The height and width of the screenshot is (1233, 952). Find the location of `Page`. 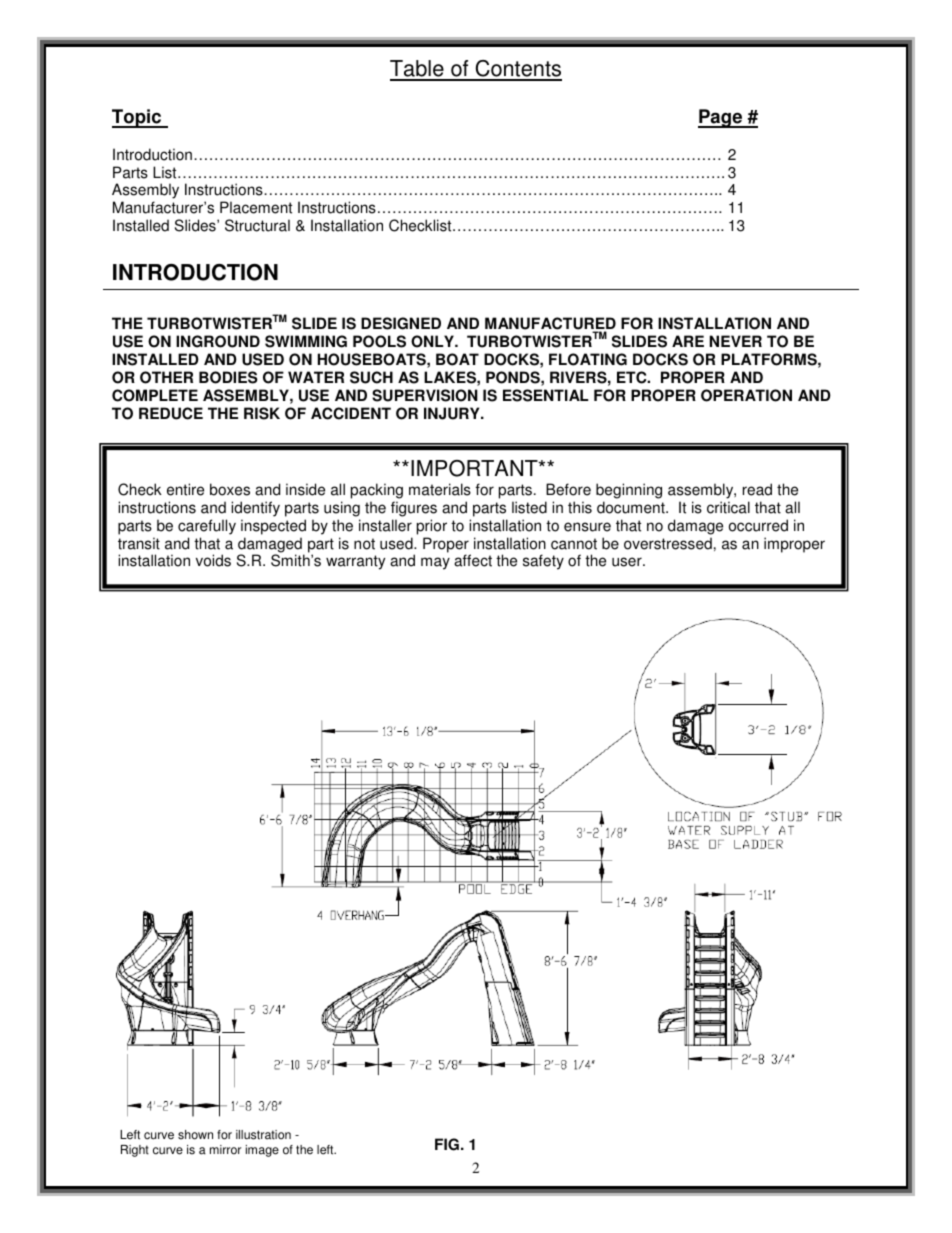

Page is located at coordinates (721, 118).
